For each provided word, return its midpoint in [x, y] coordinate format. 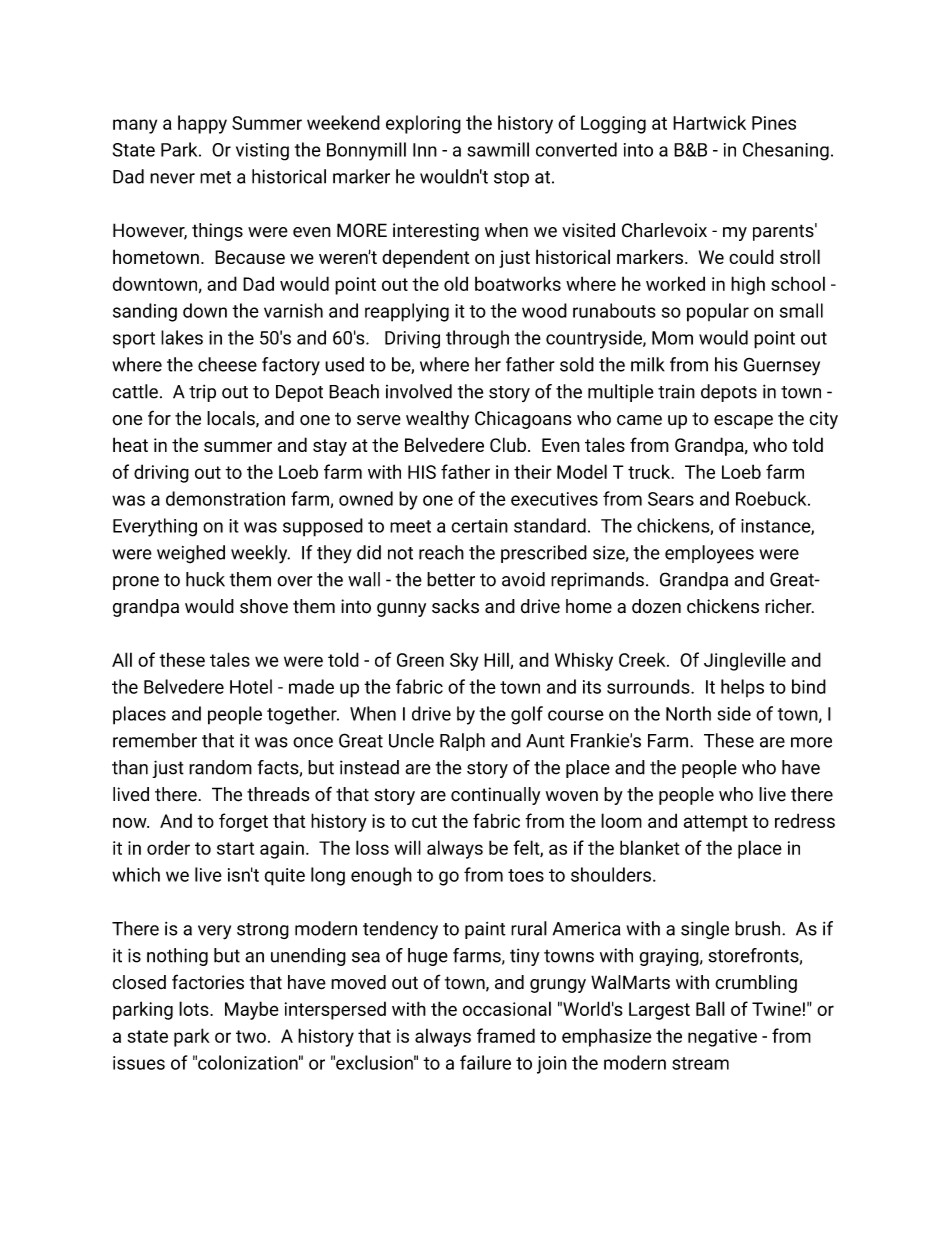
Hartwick [709, 122]
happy [202, 124]
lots [195, 1008]
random [220, 767]
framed [506, 1035]
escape [743, 422]
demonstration [225, 498]
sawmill [498, 149]
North [688, 713]
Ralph [462, 742]
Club [508, 444]
